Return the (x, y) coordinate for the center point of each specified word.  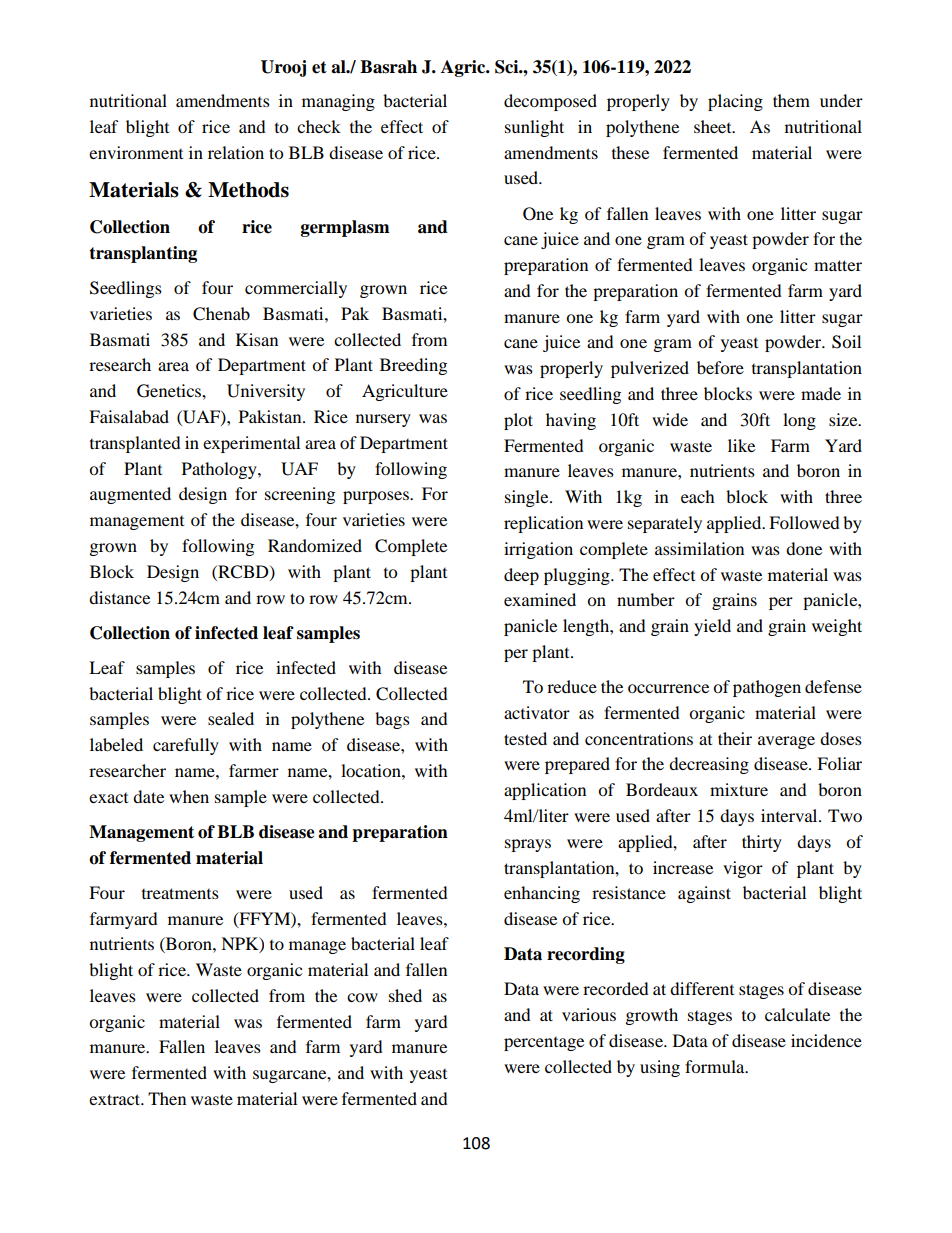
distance (119, 597)
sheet (714, 126)
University (266, 392)
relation (236, 152)
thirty (762, 843)
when (189, 796)
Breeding (413, 366)
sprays (528, 845)
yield (712, 627)
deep (521, 576)
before (720, 367)
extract (116, 1099)
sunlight (534, 128)
